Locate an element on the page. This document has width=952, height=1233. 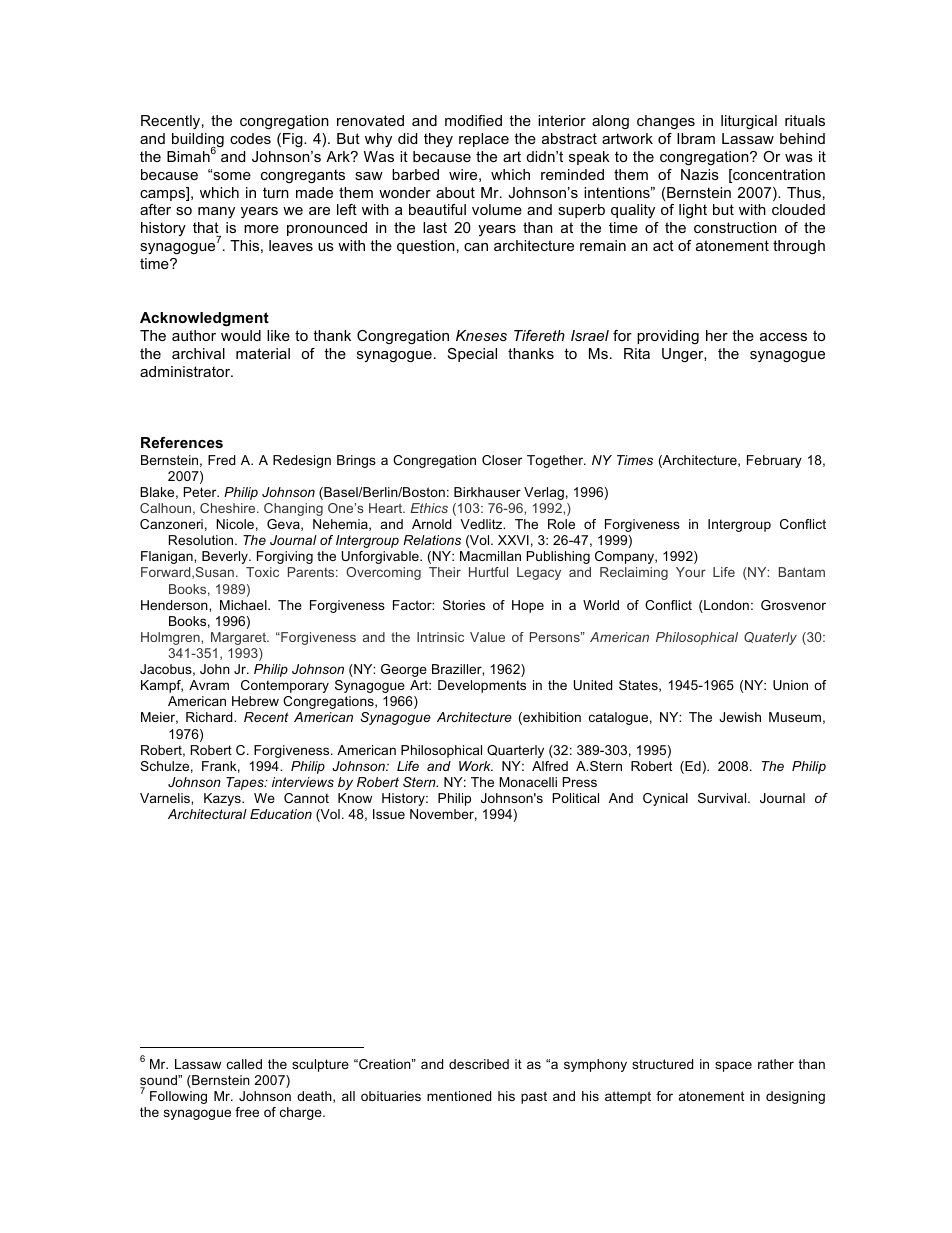
replace is located at coordinates (484, 140).
